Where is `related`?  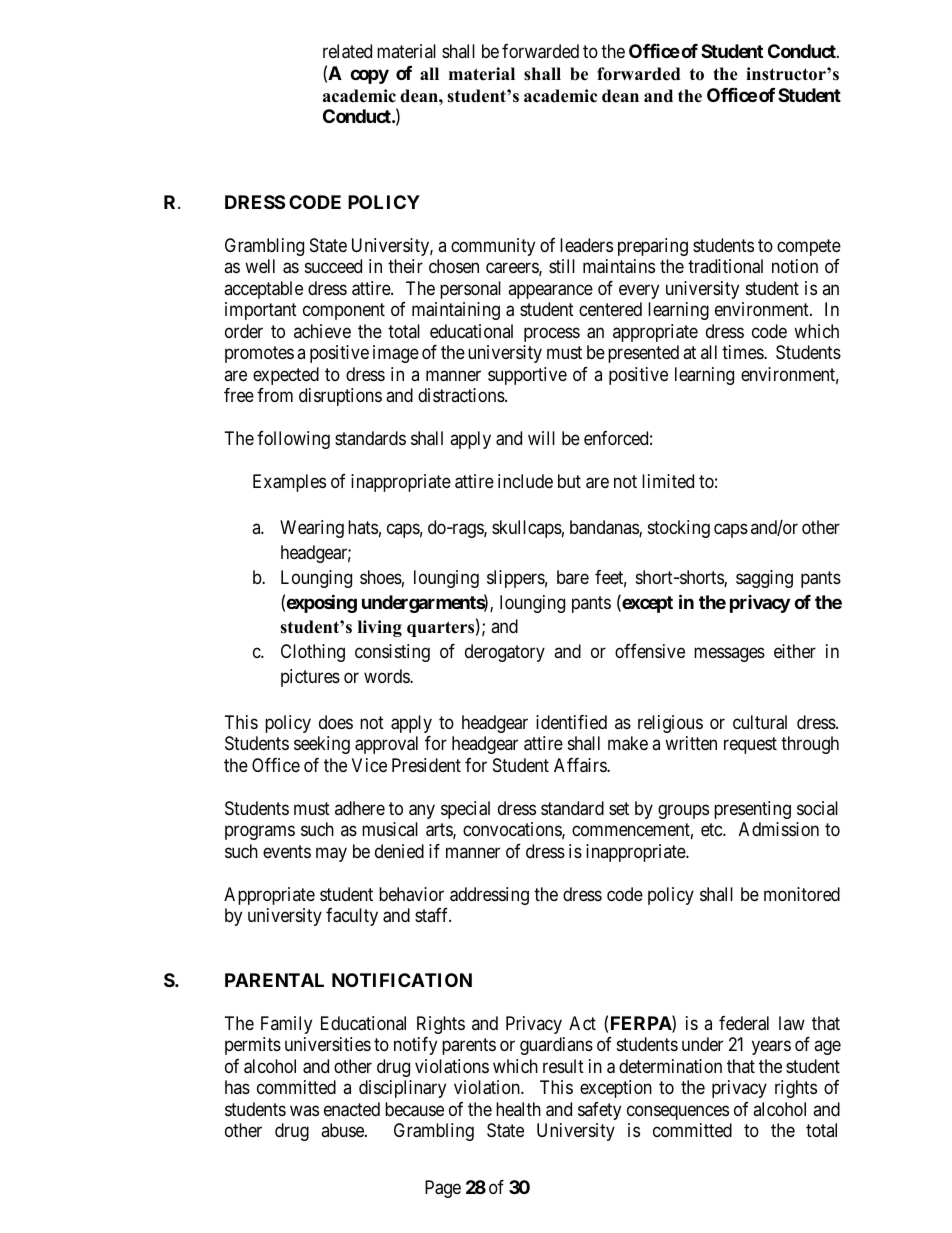
related is located at coordinates (347, 51).
